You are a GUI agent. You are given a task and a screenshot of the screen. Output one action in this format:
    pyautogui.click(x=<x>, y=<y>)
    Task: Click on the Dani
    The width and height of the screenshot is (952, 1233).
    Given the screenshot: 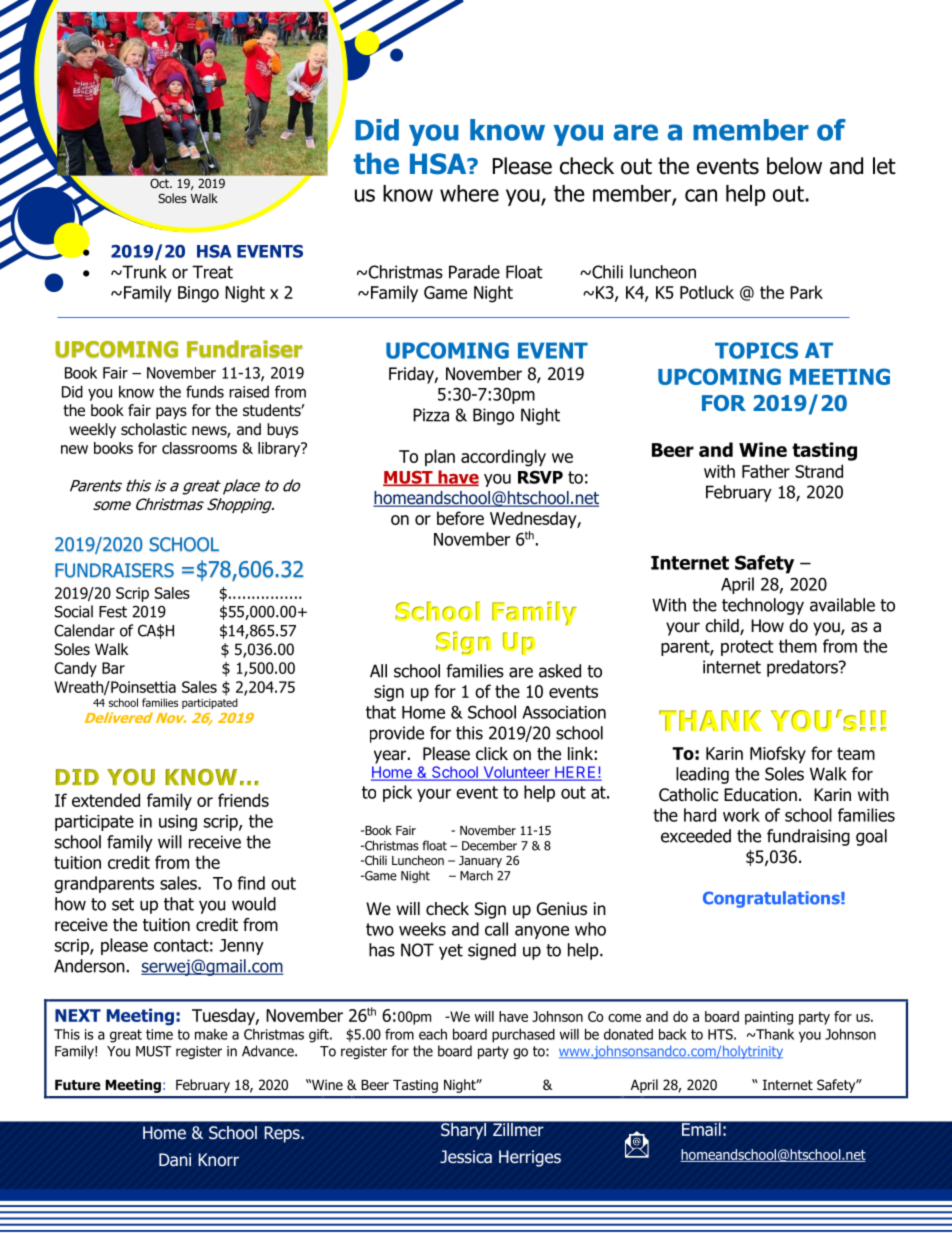 What is the action you would take?
    pyautogui.click(x=175, y=1160)
